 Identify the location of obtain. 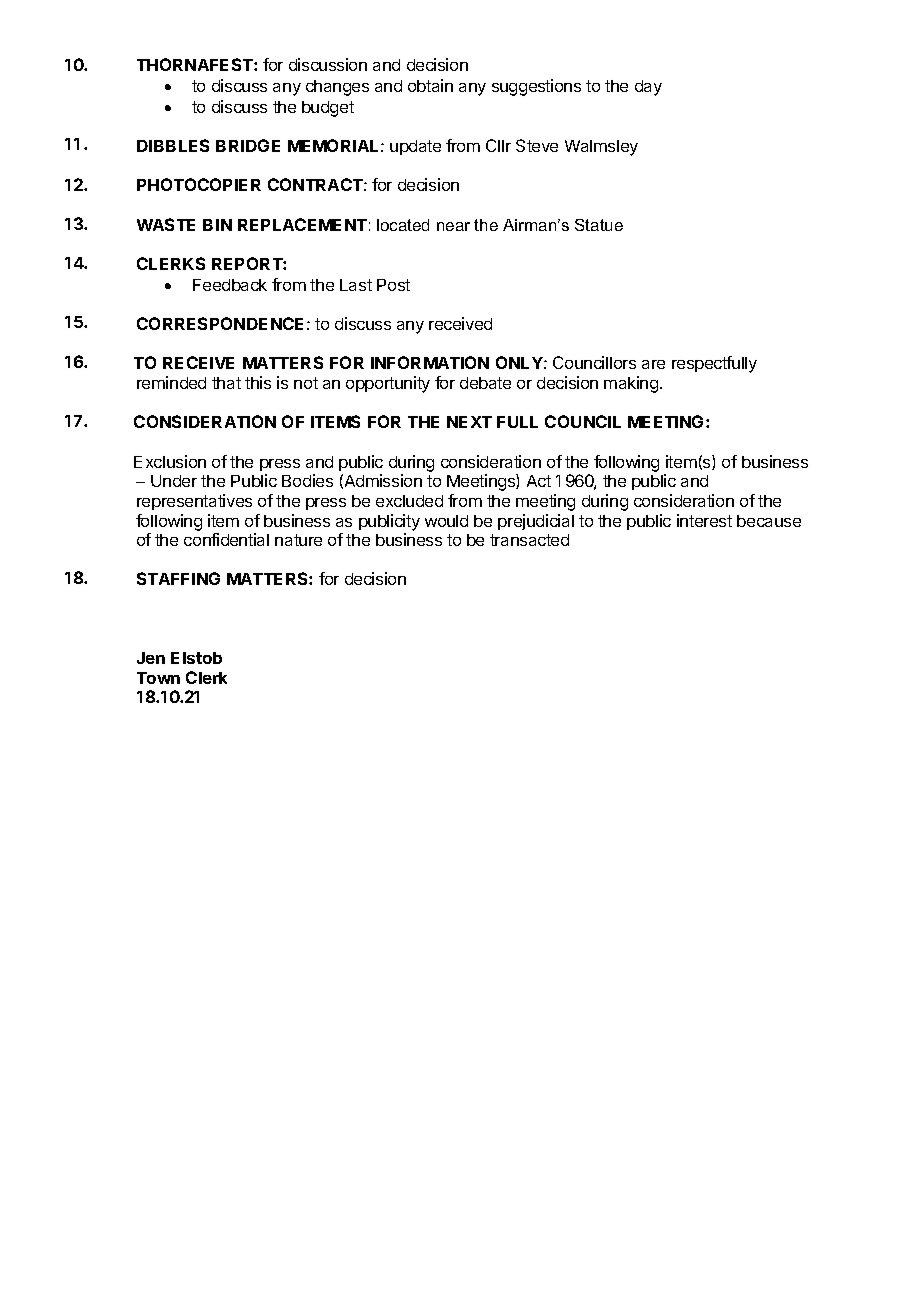
(430, 85).
